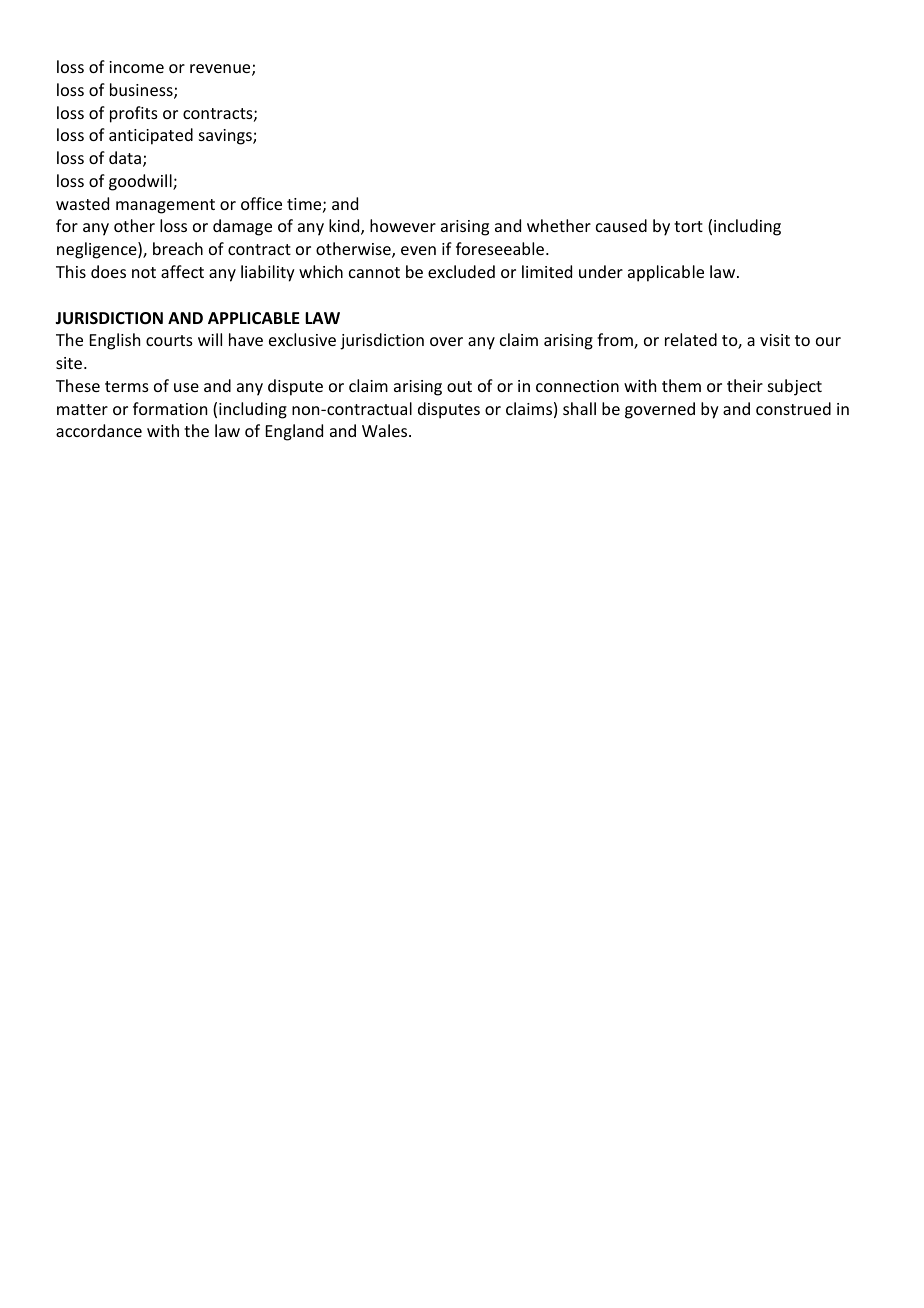 Image resolution: width=924 pixels, height=1308 pixels. I want to click on courts, so click(169, 340).
